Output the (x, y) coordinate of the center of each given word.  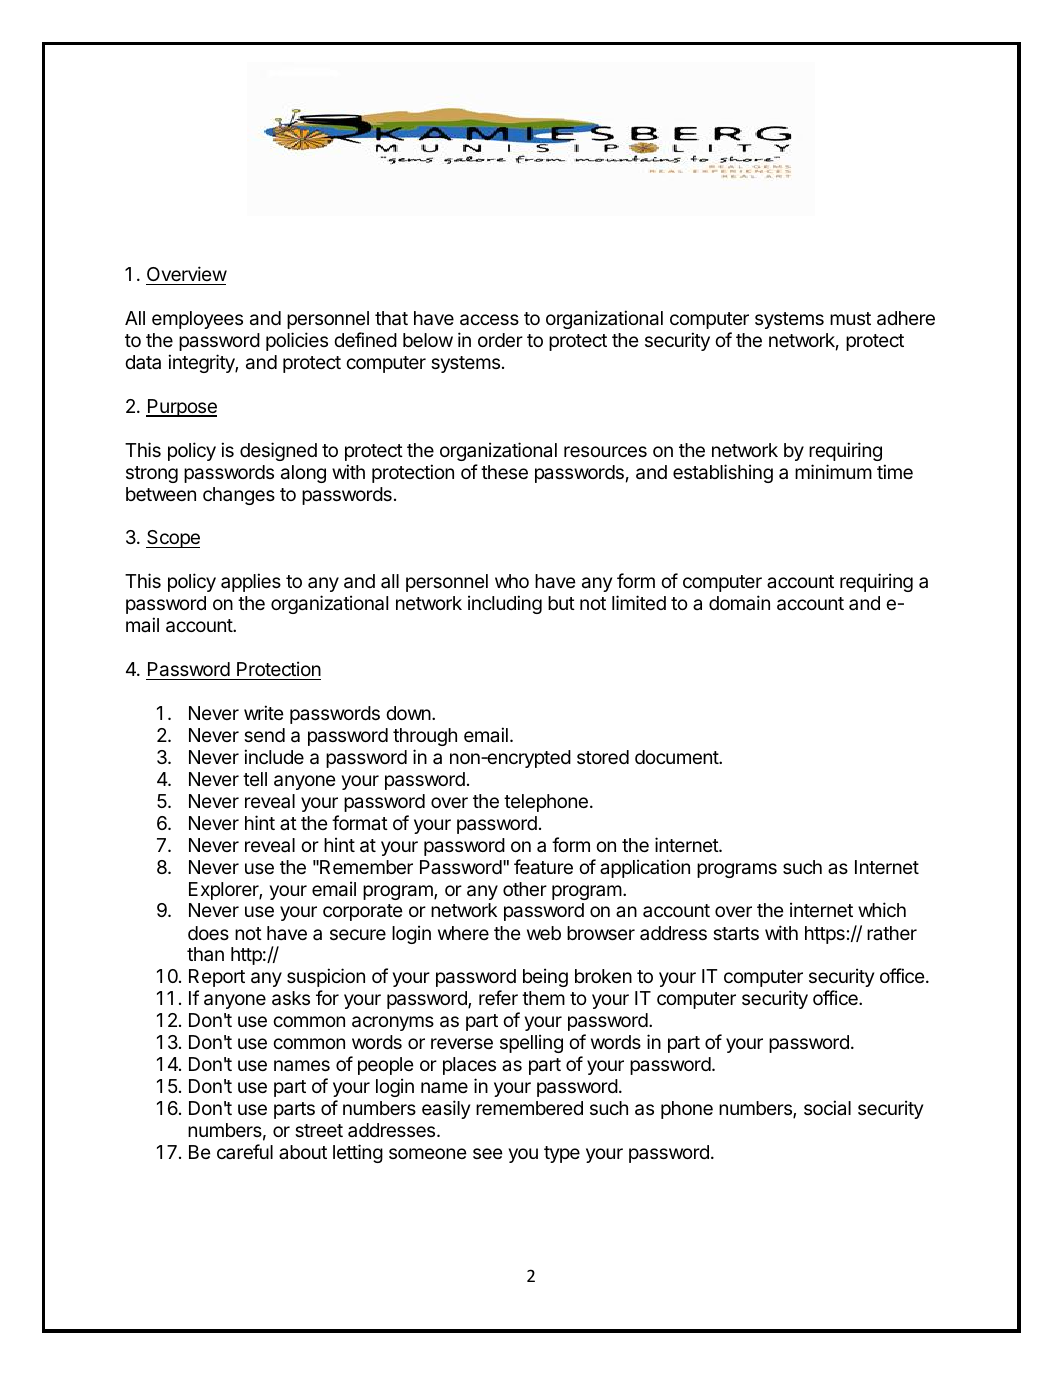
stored (603, 757)
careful (245, 1151)
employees (197, 320)
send (264, 735)
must (850, 318)
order (500, 340)
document (677, 757)
